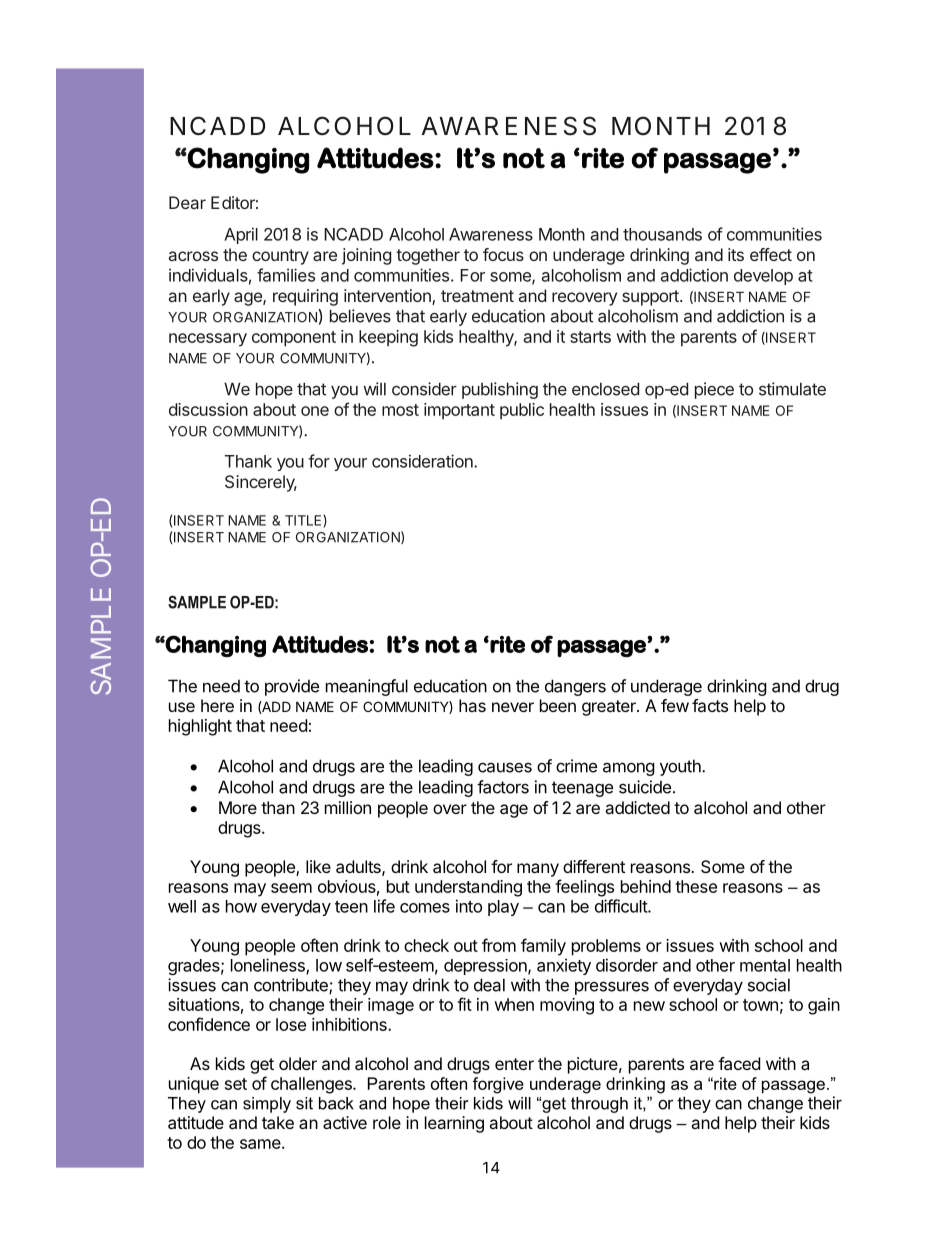 This screenshot has width=952, height=1233. What do you see at coordinates (513, 707) in the screenshot?
I see `never` at bounding box center [513, 707].
